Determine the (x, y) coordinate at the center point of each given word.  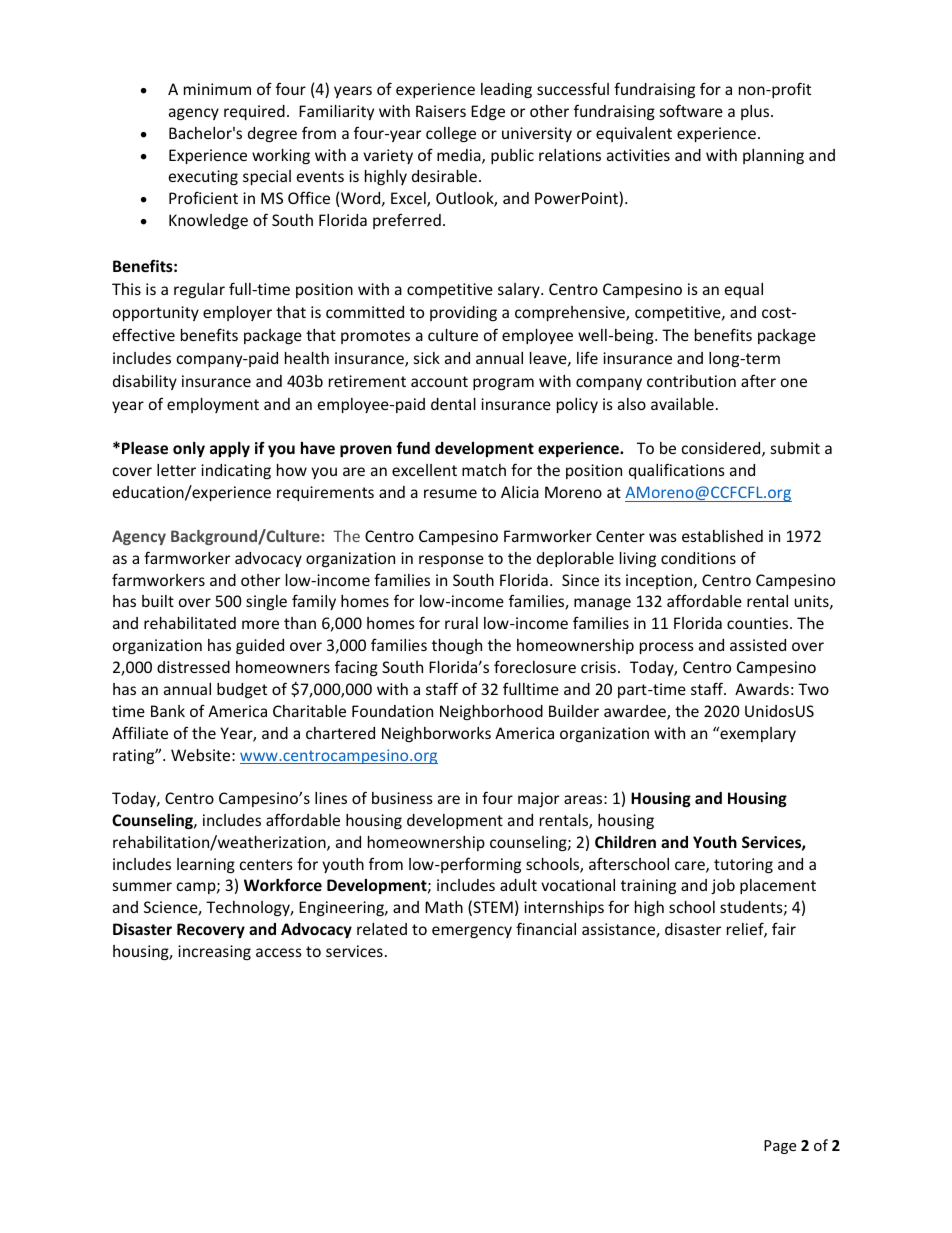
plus (756, 112)
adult (518, 885)
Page (780, 1147)
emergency (472, 932)
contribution (691, 381)
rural (461, 623)
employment (213, 405)
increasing (214, 952)
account (439, 381)
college (451, 134)
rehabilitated (190, 623)
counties (759, 623)
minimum (217, 89)
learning (206, 865)
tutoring (743, 865)
